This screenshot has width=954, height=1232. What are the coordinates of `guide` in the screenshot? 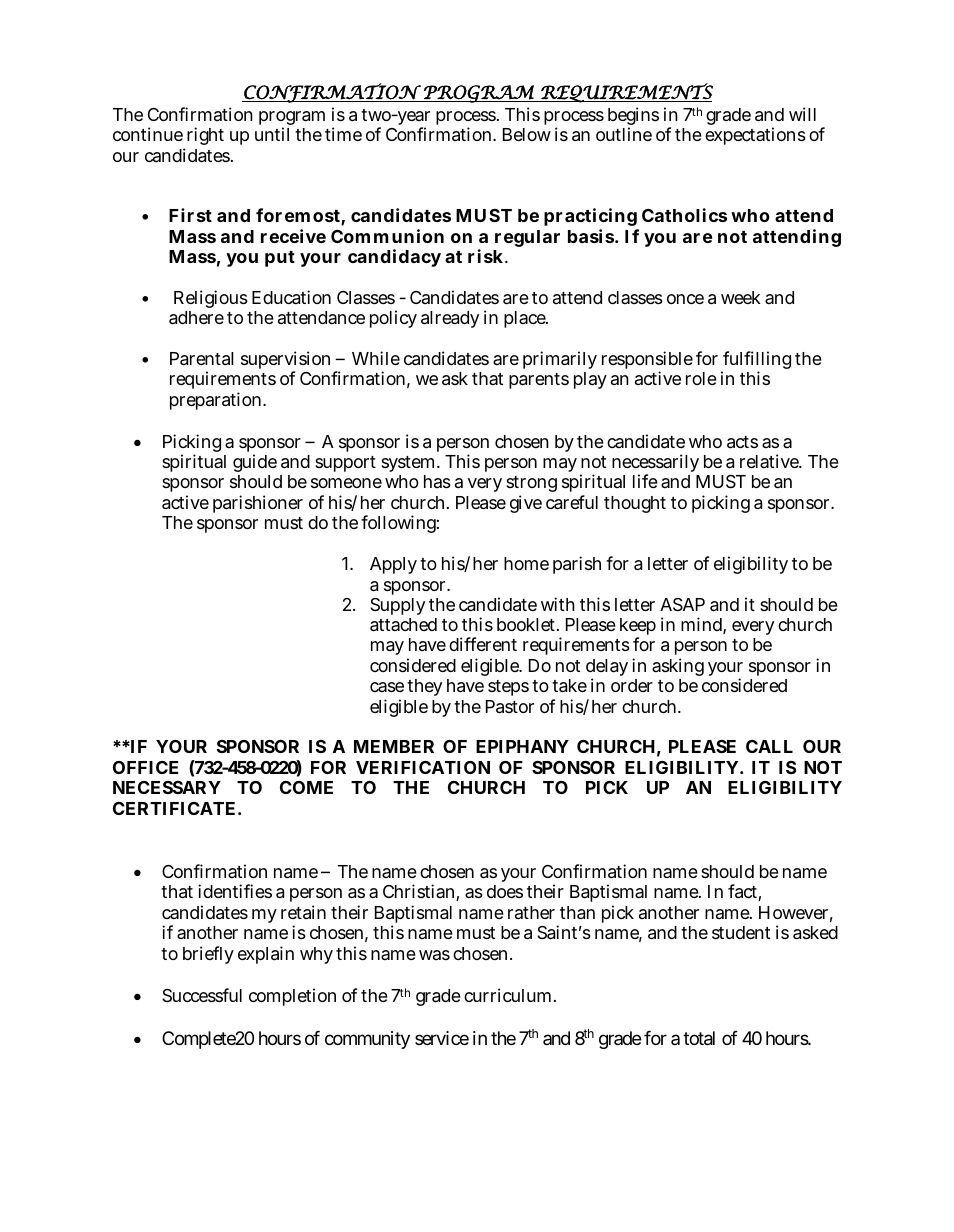 It's located at (255, 465).
